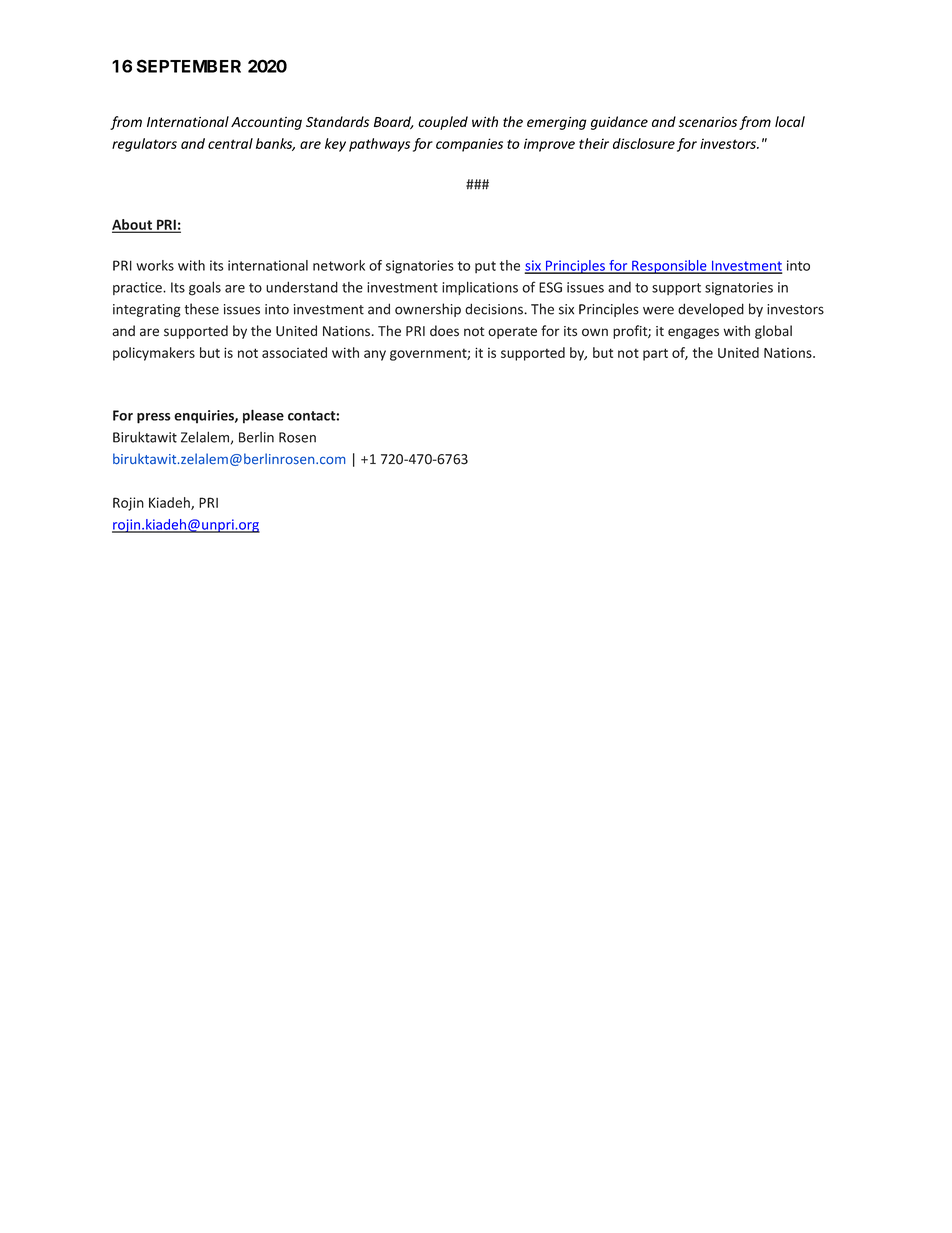 This screenshot has width=952, height=1233. Describe the element at coordinates (189, 66) in the screenshot. I see `SEPTEMBER` at that location.
